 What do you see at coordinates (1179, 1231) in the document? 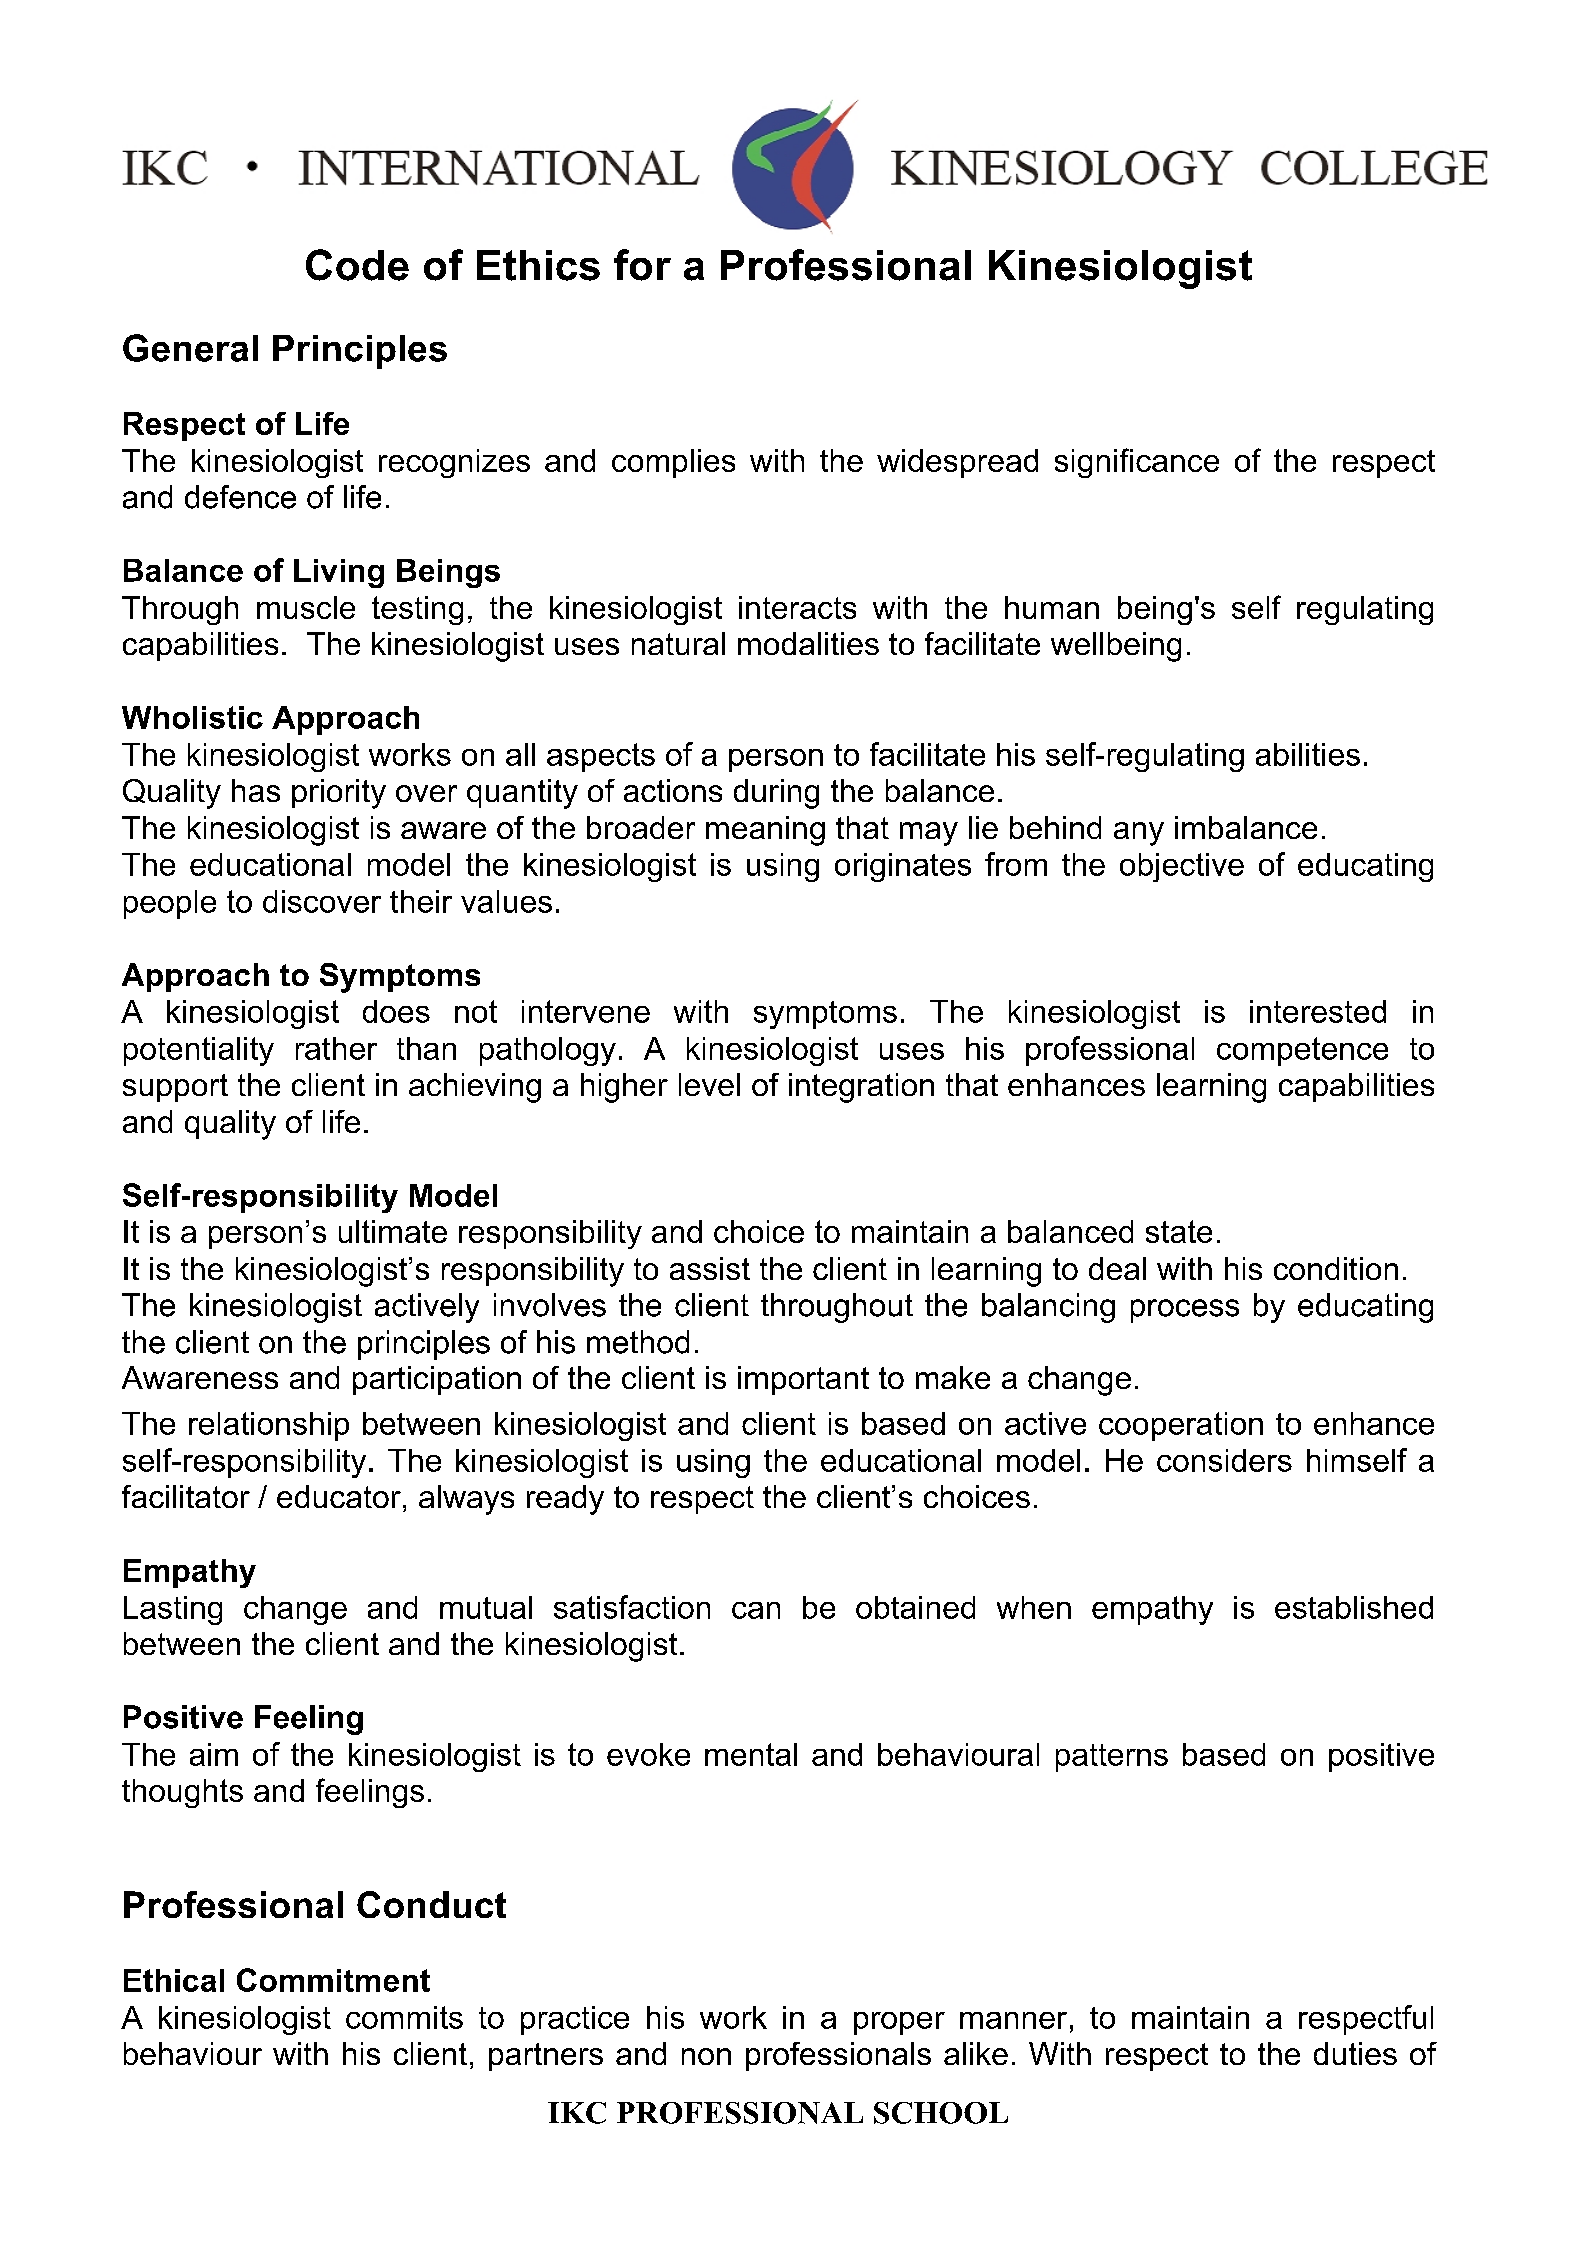
I see `state` at bounding box center [1179, 1231].
